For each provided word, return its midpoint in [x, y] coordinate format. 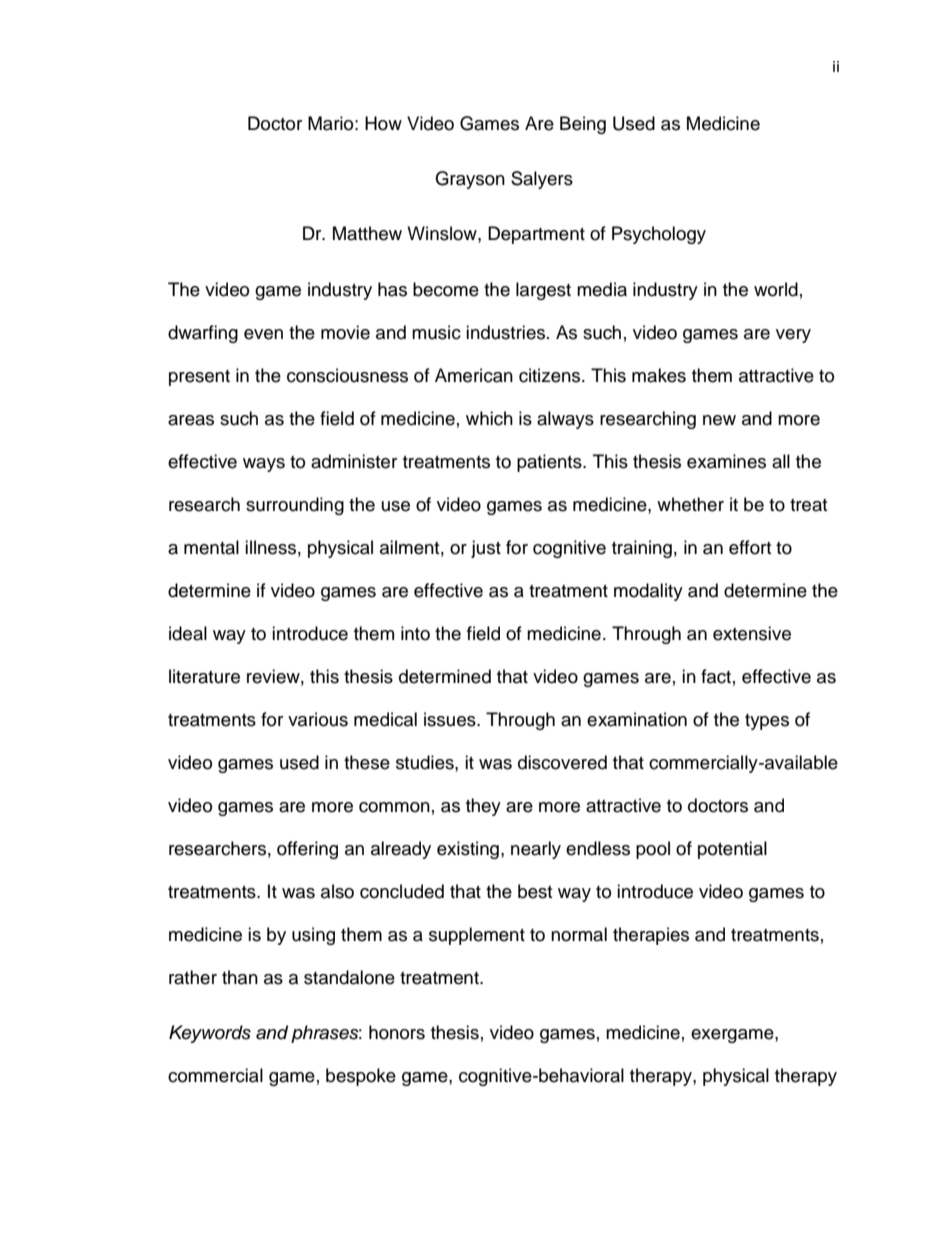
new [719, 420]
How [383, 123]
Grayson [470, 180]
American [474, 375]
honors [397, 1032]
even [263, 334]
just [486, 549]
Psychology [659, 235]
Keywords [210, 1034]
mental [211, 547]
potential [732, 850]
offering [307, 850]
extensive [752, 633]
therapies [651, 936]
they [483, 807]
